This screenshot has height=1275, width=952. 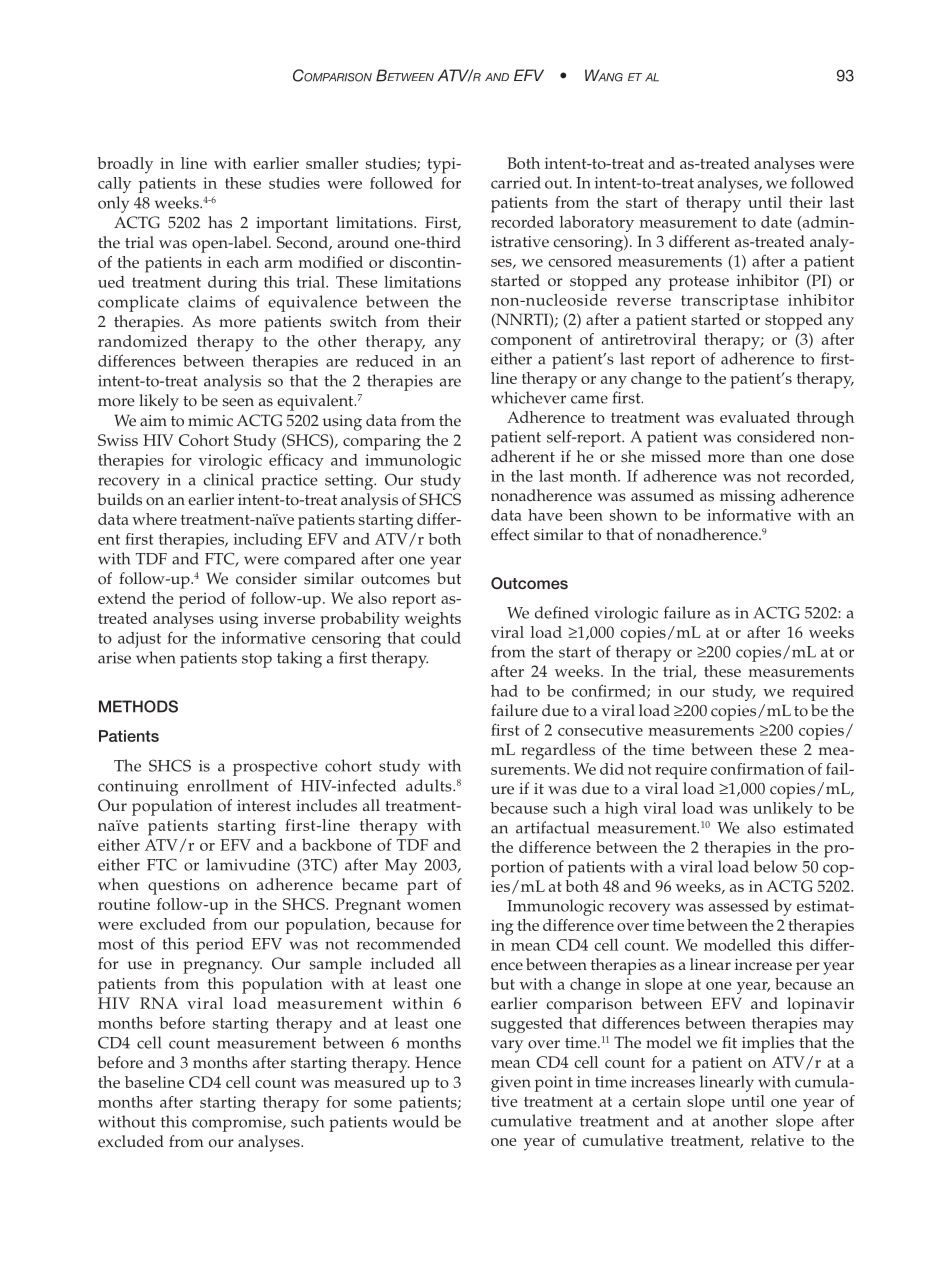 What do you see at coordinates (220, 222) in the screenshot?
I see `has` at bounding box center [220, 222].
